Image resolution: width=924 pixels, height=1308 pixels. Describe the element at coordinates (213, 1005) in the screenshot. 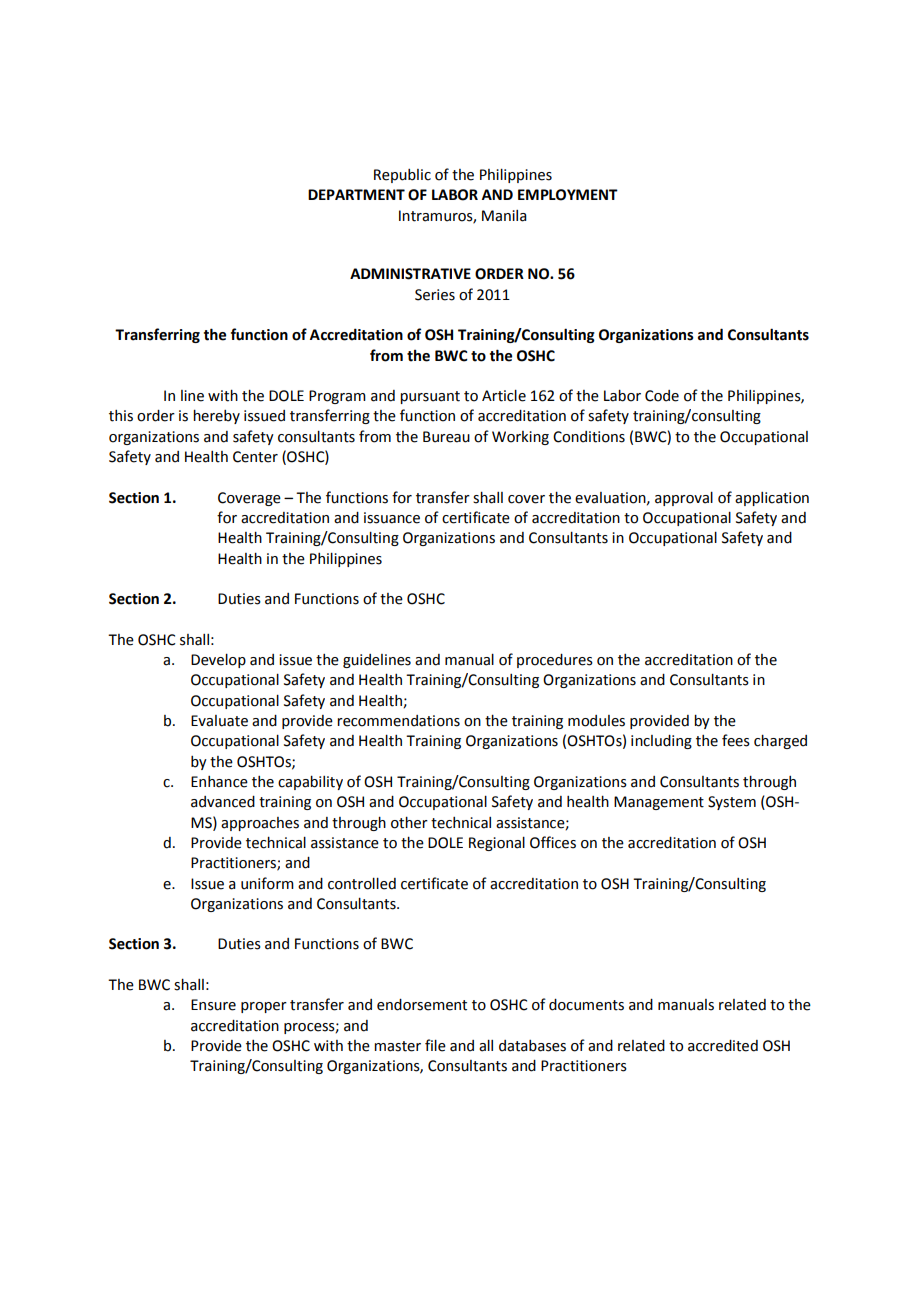

I see `Ensure` at that location.
